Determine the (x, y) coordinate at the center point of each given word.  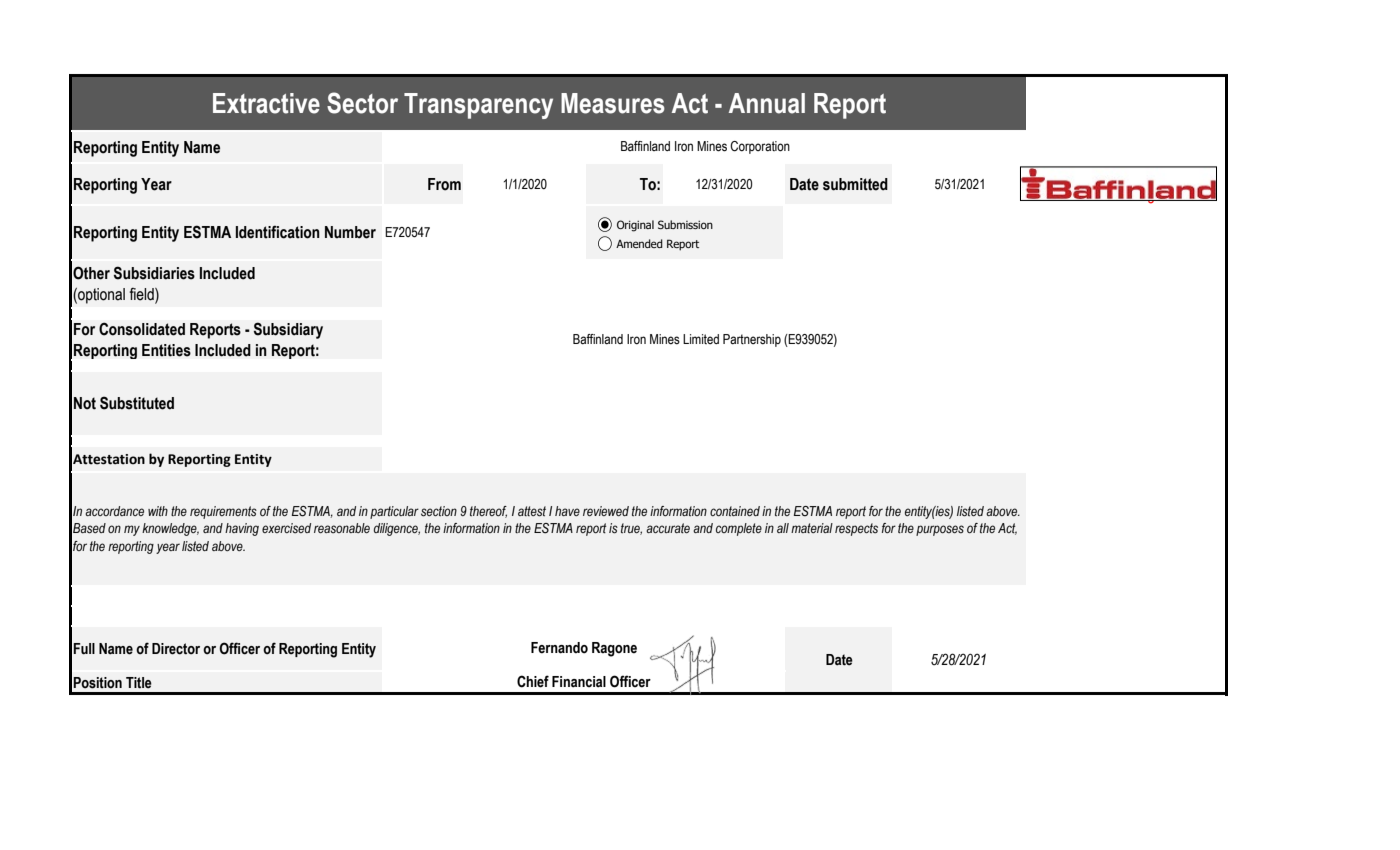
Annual (767, 103)
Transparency (478, 106)
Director (176, 649)
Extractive (266, 103)
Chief (533, 681)
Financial (579, 682)
